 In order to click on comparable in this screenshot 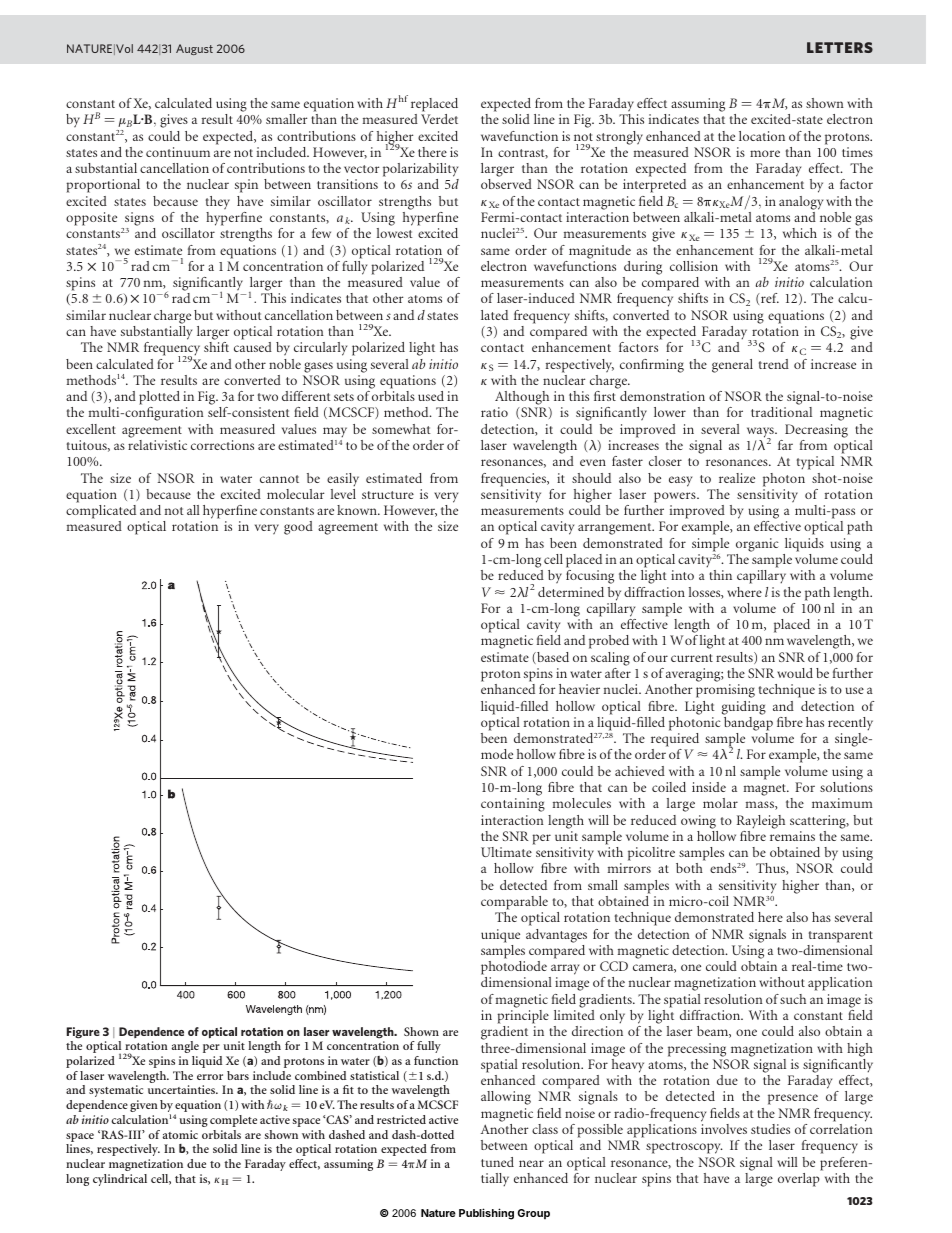, I will do `click(514, 903)`.
